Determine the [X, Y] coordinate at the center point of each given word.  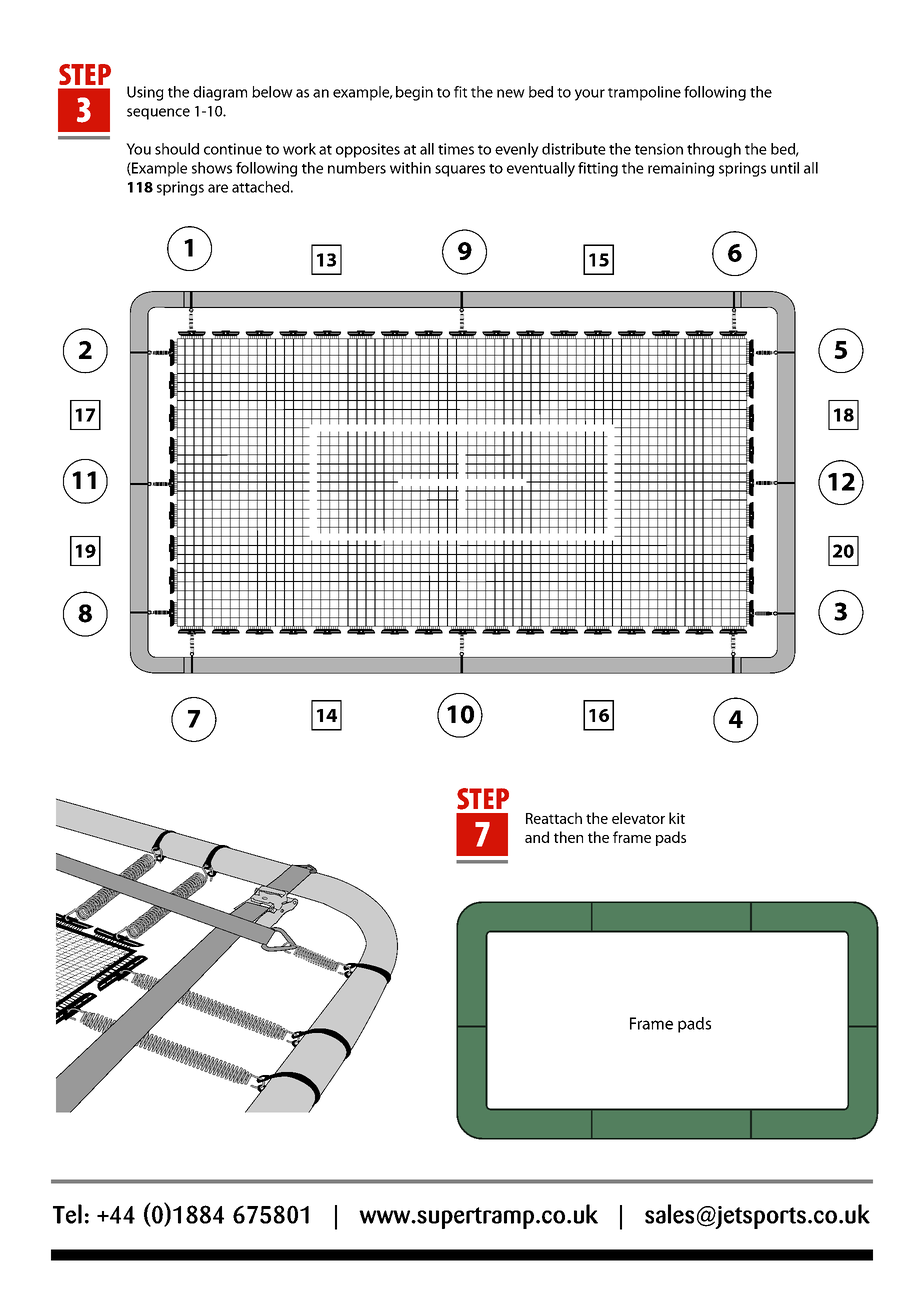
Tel [67, 1214]
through [714, 150]
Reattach [554, 818]
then [568, 837]
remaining [681, 169]
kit [677, 818]
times [456, 149]
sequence [158, 114]
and [537, 837]
